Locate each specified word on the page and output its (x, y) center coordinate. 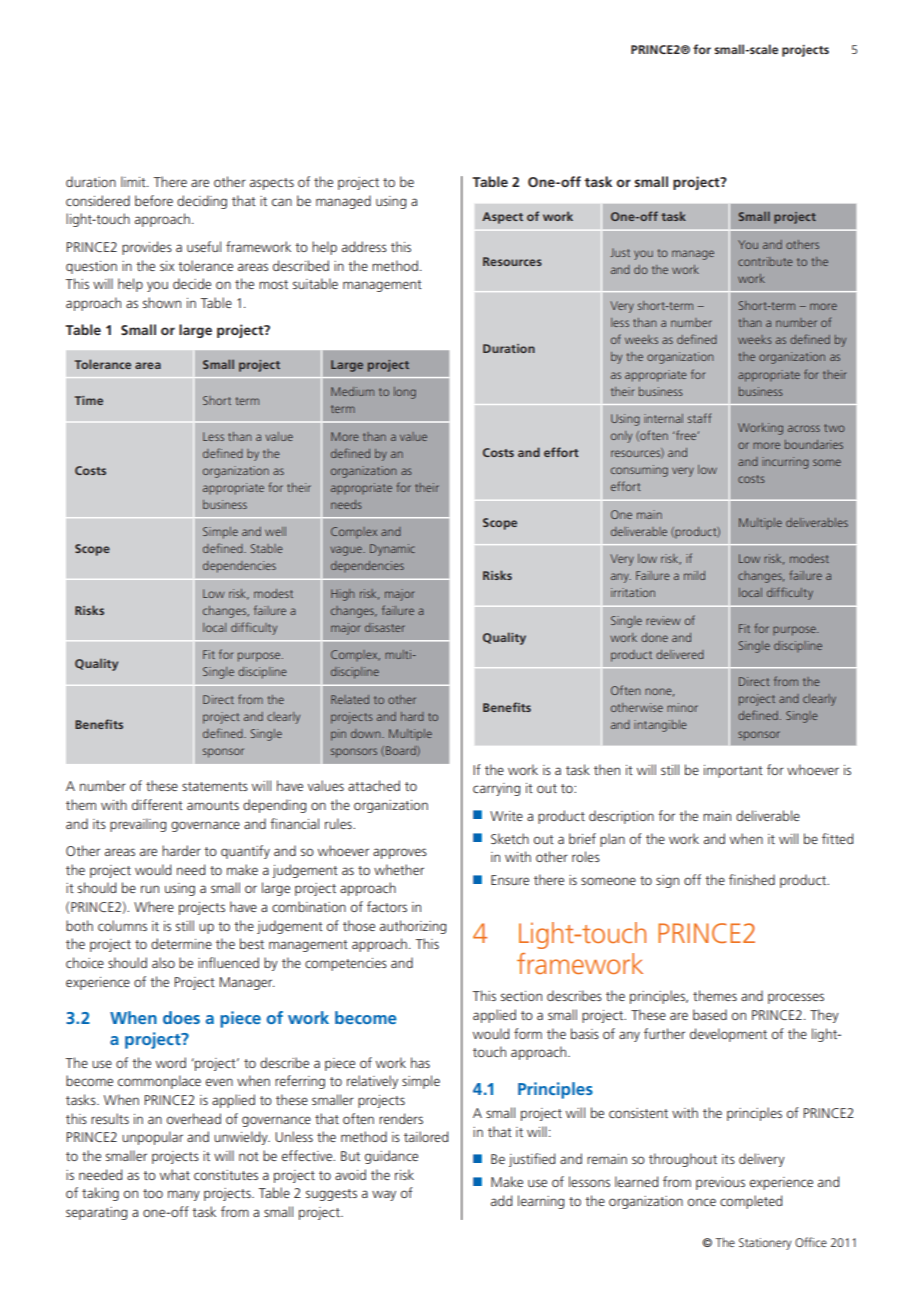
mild (694, 575)
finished (752, 879)
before (154, 200)
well (275, 531)
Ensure (510, 880)
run (150, 889)
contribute (765, 261)
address (364, 246)
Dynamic (392, 550)
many (184, 1195)
